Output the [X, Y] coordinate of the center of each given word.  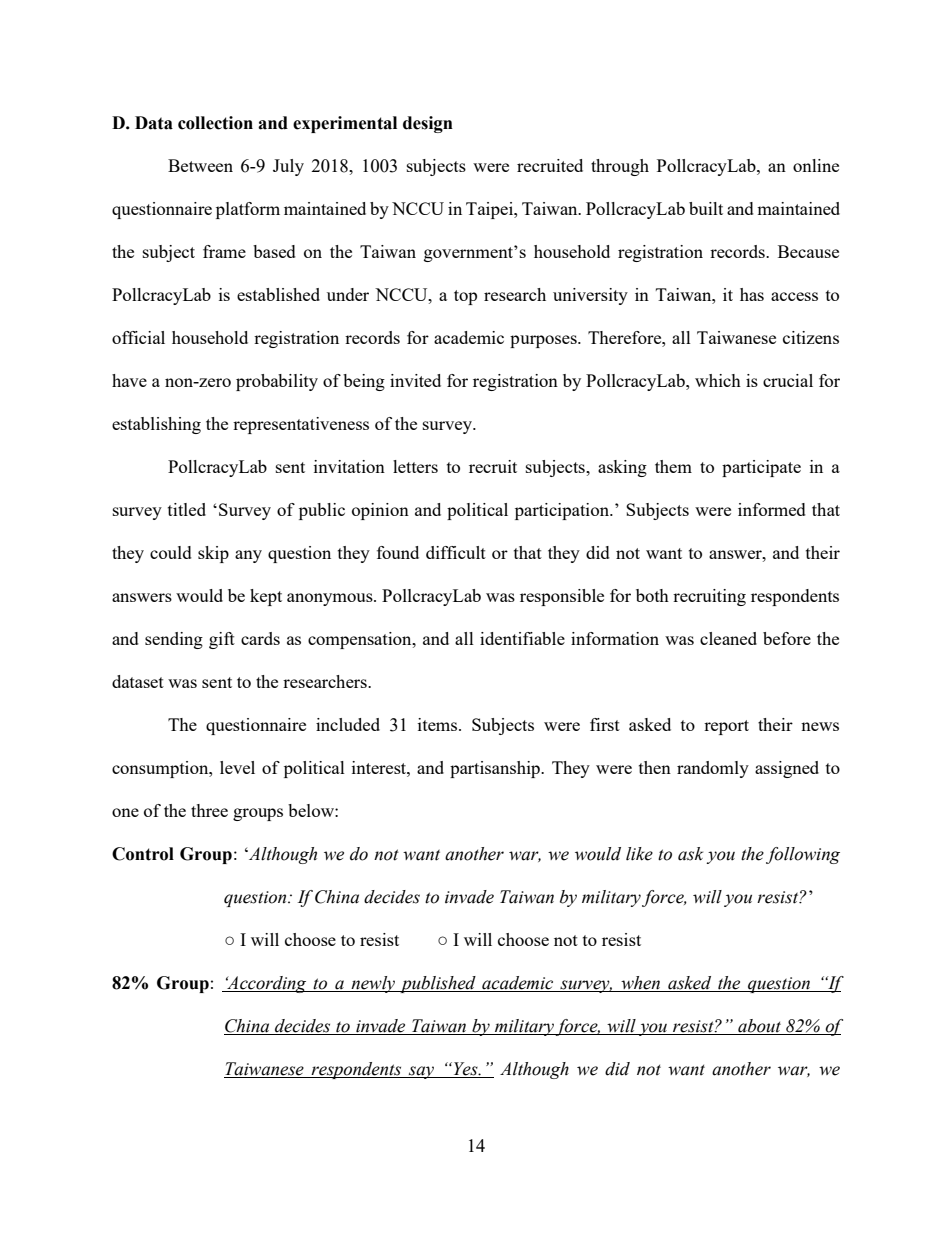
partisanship [496, 769]
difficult [456, 552]
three [209, 810]
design [428, 124]
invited [415, 380]
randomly [713, 769]
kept [266, 597]
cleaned [728, 638]
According [267, 984]
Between [200, 165]
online [816, 165]
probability [277, 382]
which [718, 380]
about [760, 1027]
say [422, 1072]
